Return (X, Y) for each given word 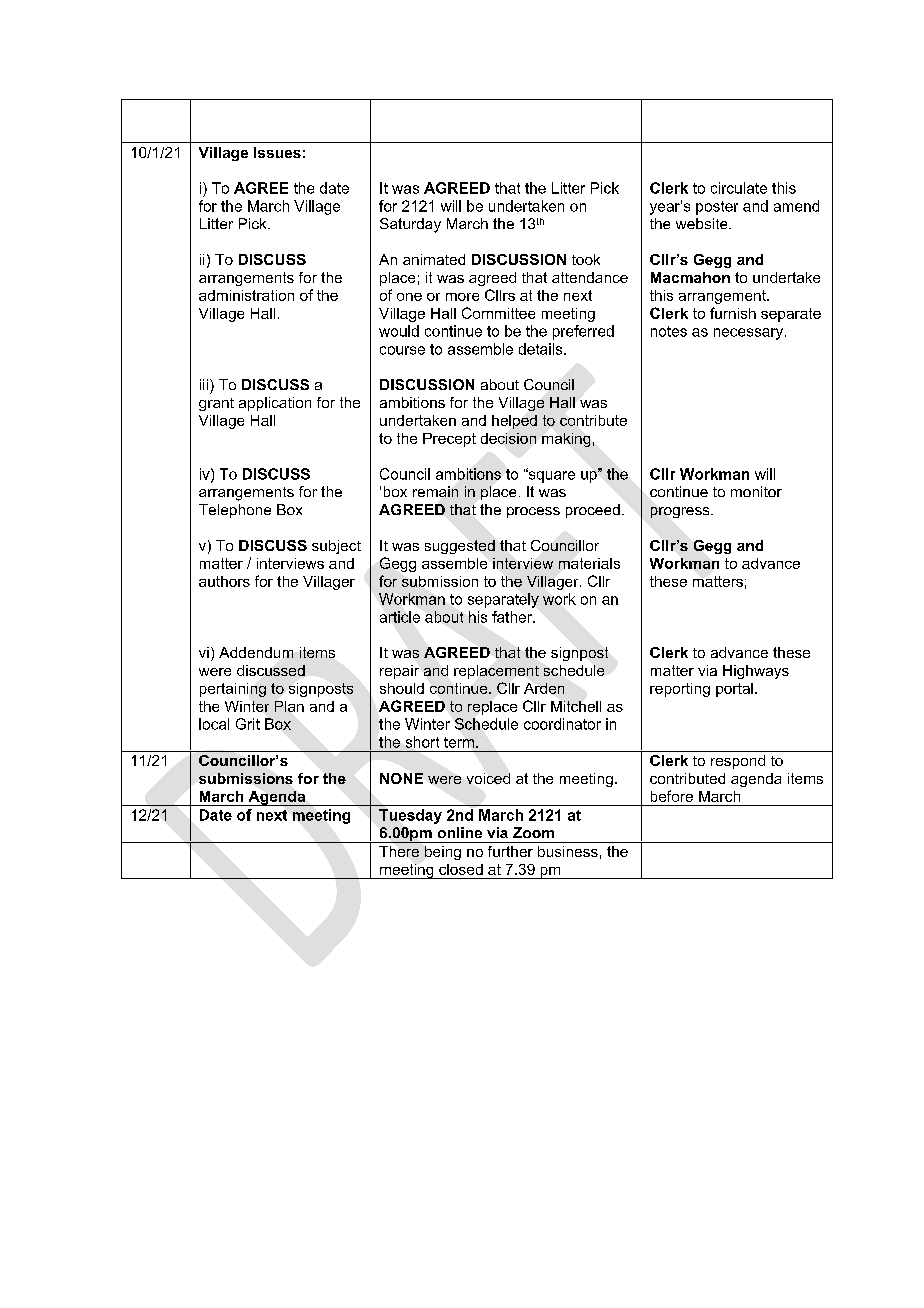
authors (224, 581)
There (399, 851)
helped (514, 422)
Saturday (410, 225)
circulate (739, 188)
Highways (756, 672)
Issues (277, 152)
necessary (750, 334)
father (513, 617)
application (275, 404)
